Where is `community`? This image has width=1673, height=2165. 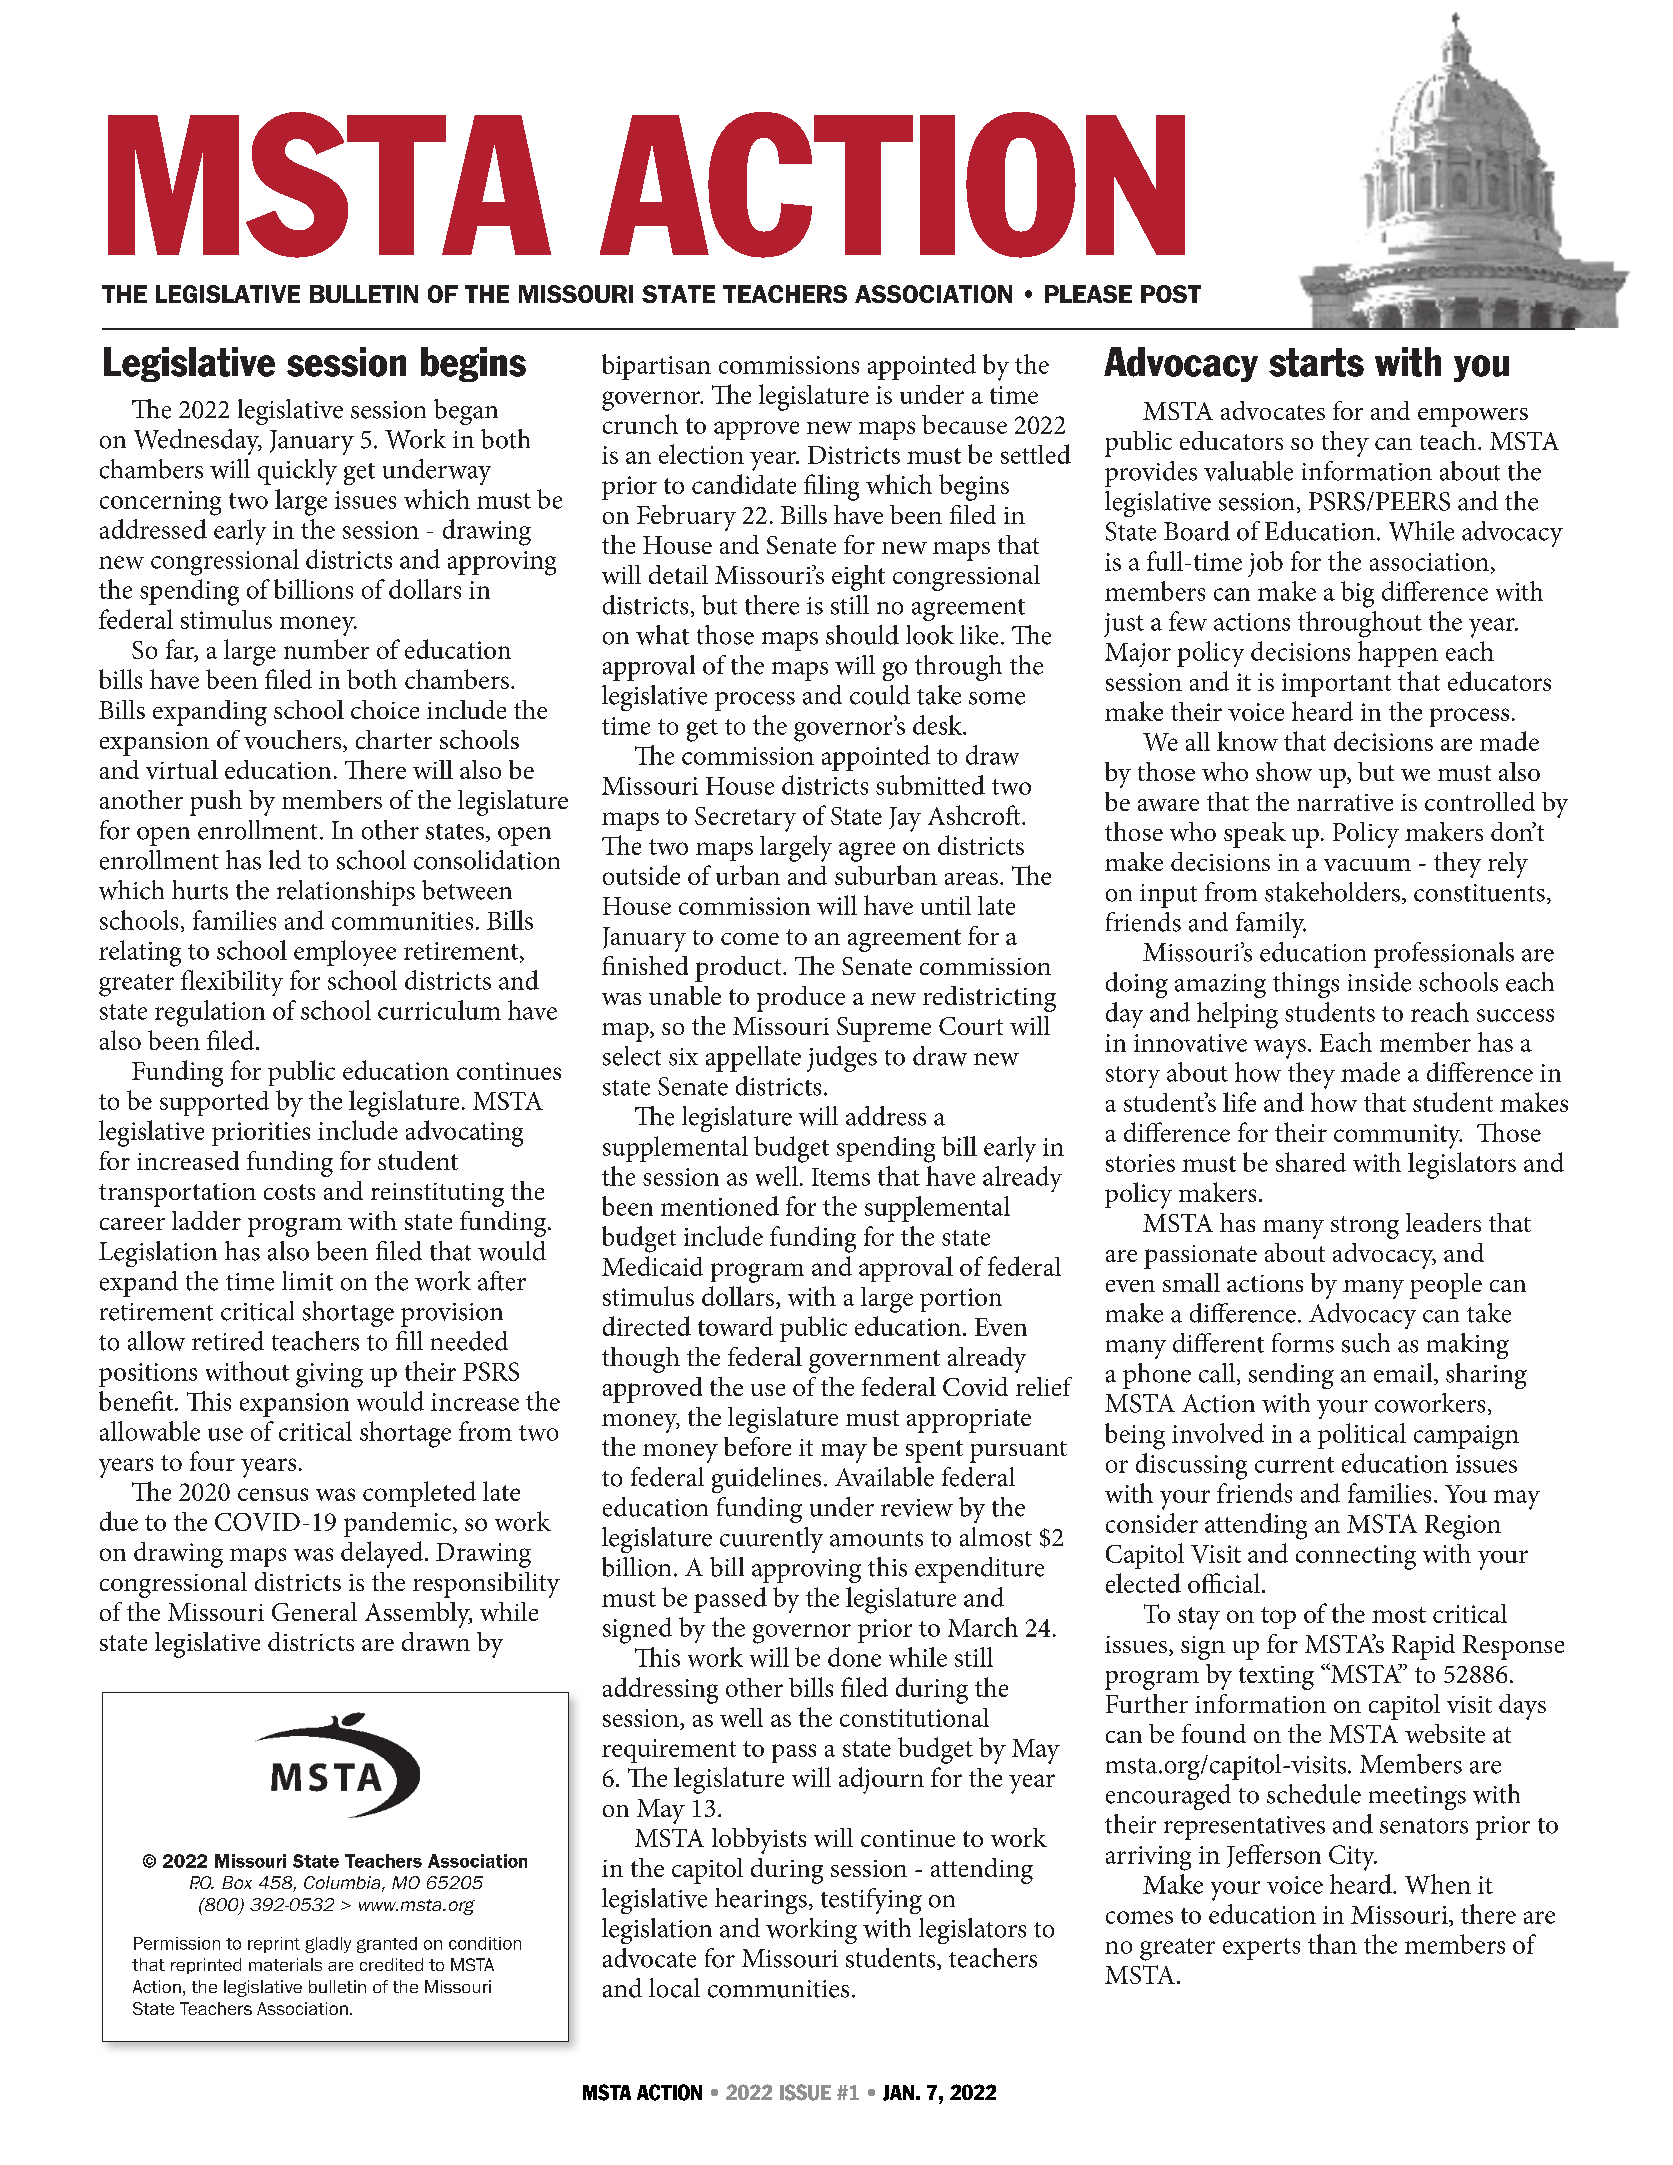
community is located at coordinates (1398, 1136).
